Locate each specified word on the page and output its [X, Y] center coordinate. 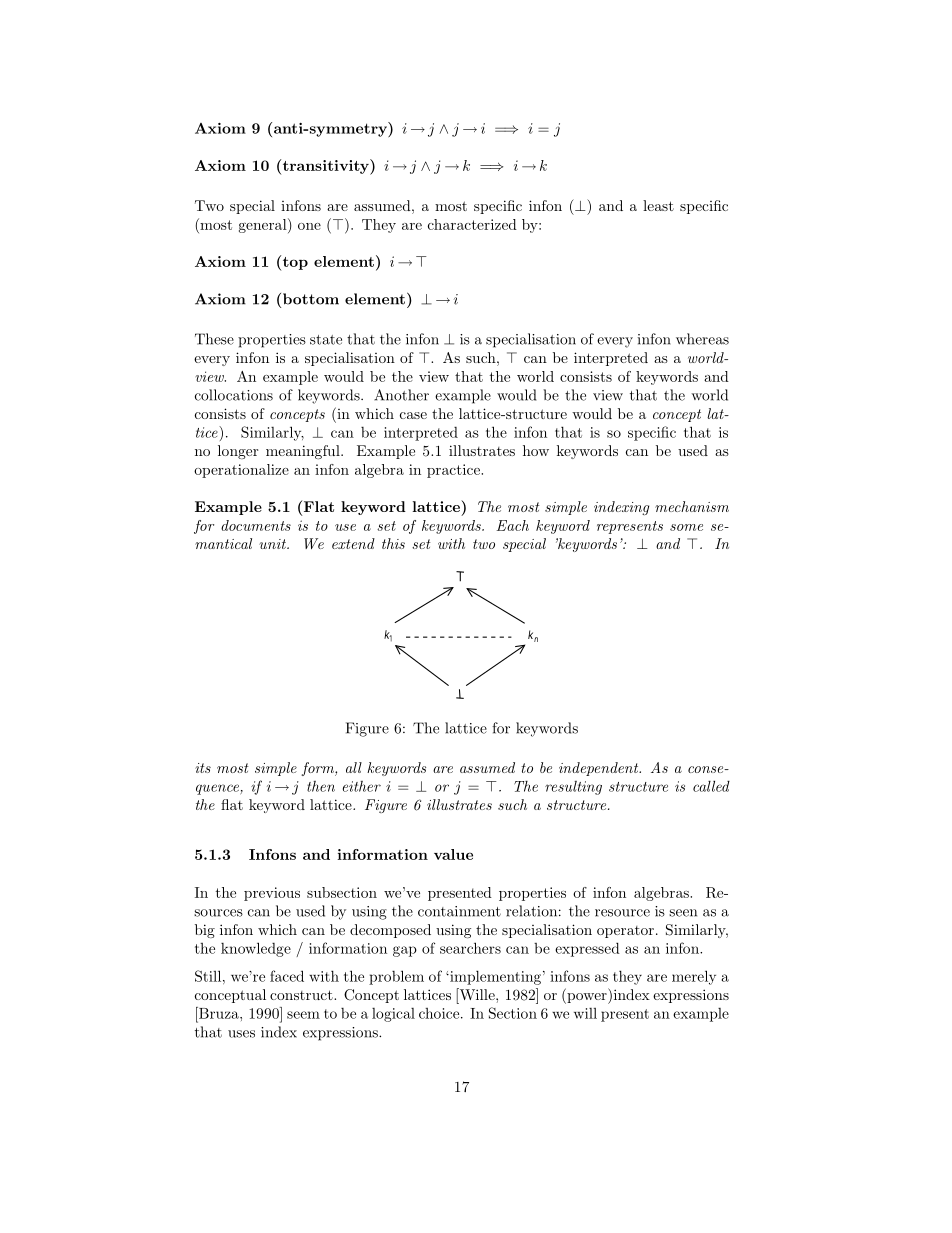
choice [440, 1013]
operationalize [241, 471]
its [203, 768]
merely [694, 977]
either [362, 786]
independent [600, 769]
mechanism [692, 506]
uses [241, 1034]
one [309, 226]
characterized [472, 224]
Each [512, 525]
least [658, 205]
